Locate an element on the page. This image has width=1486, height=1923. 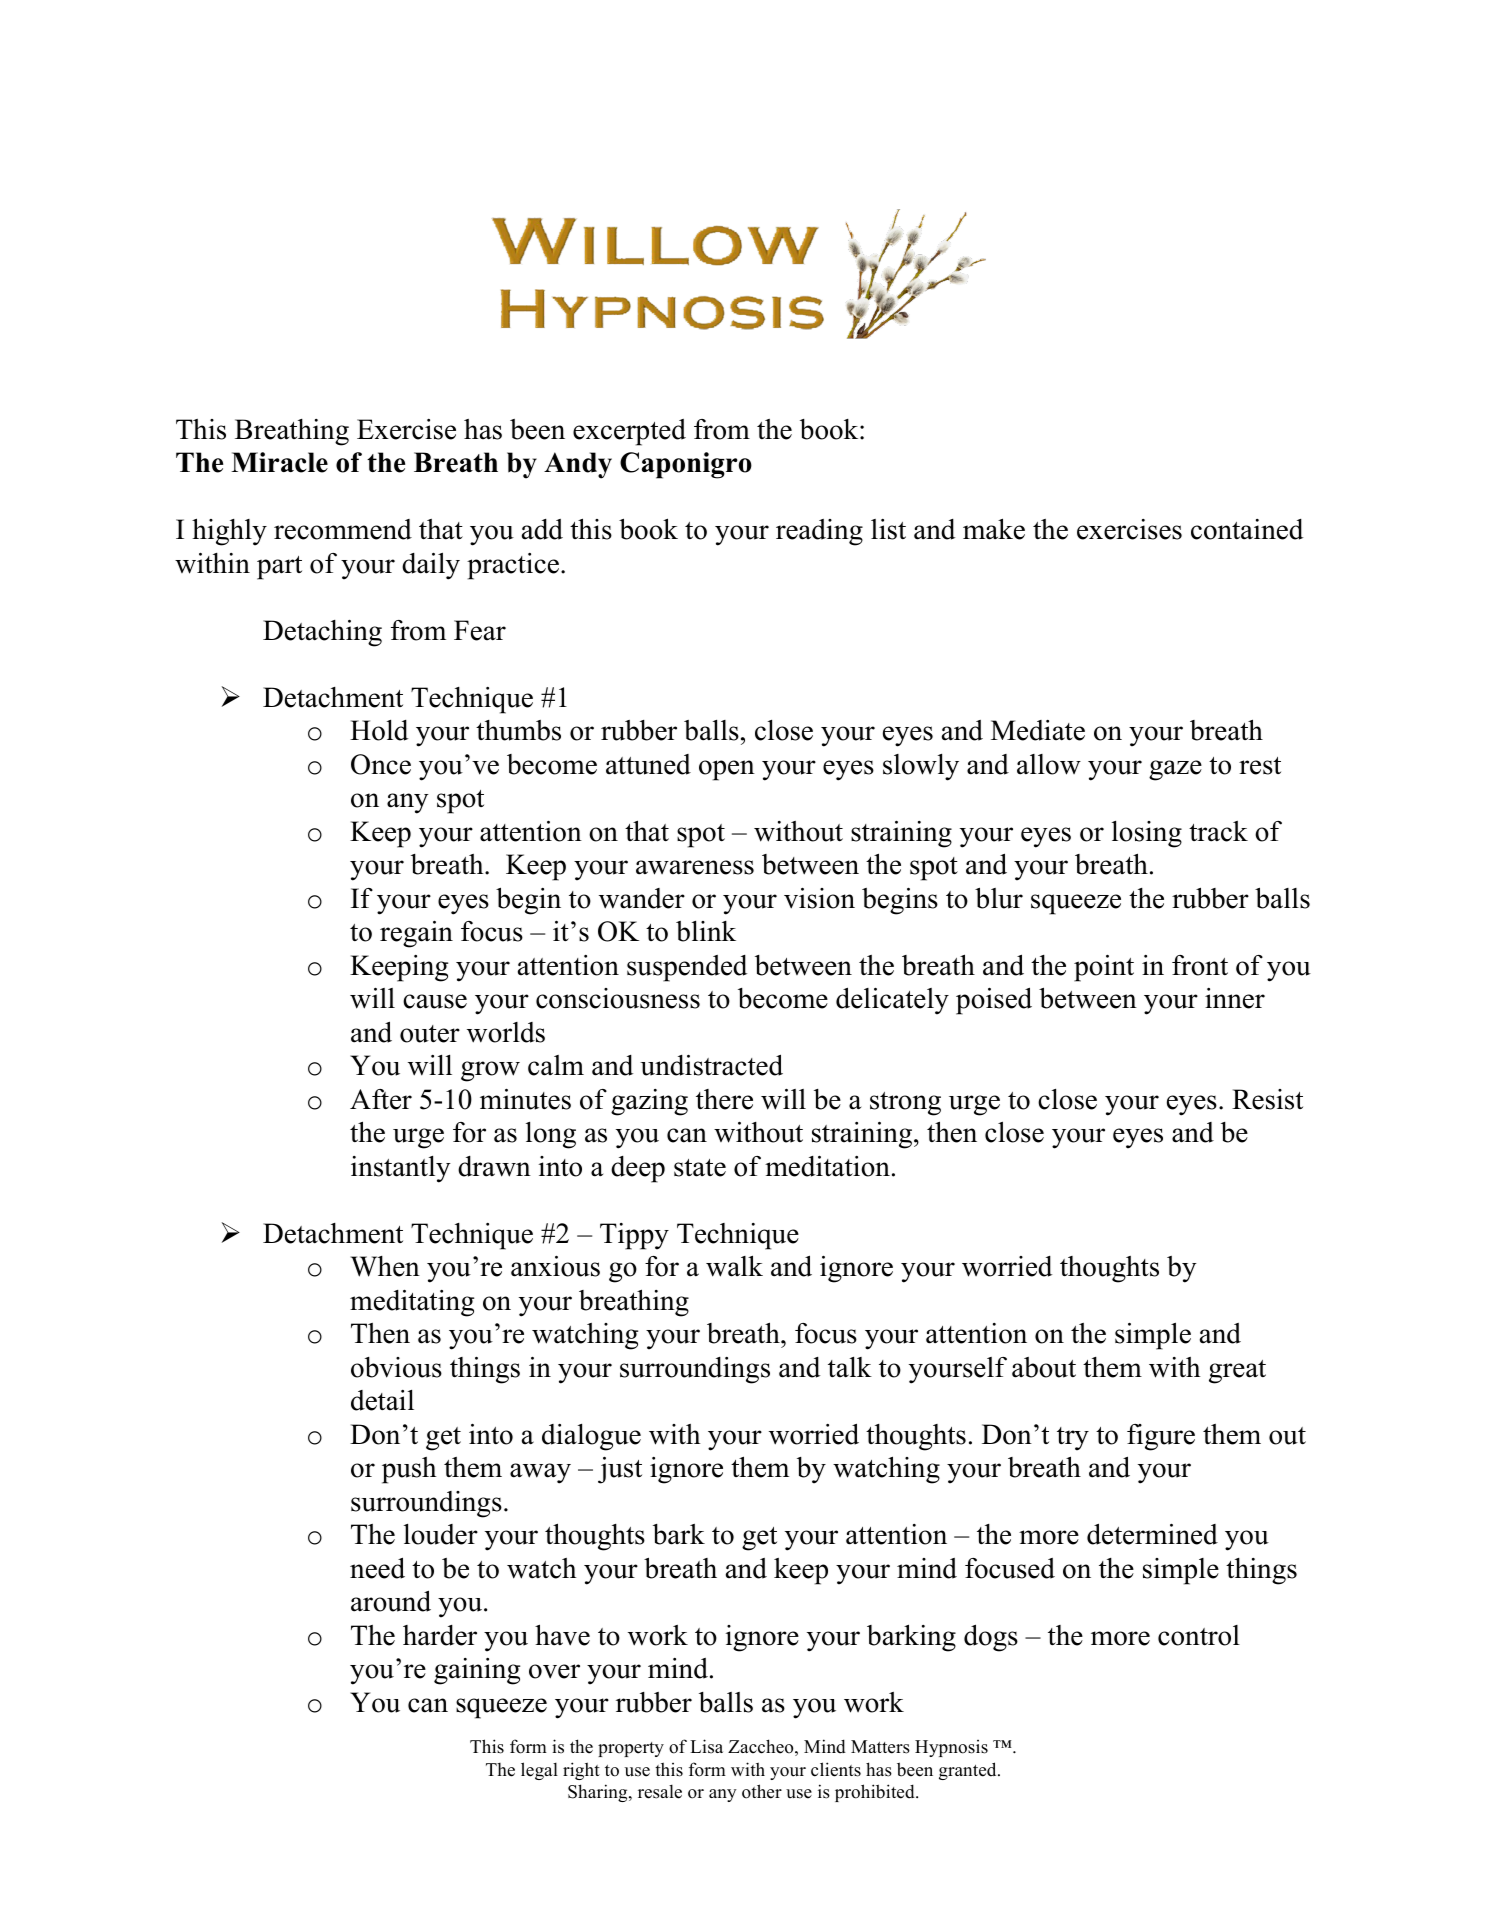
there is located at coordinates (724, 1099).
